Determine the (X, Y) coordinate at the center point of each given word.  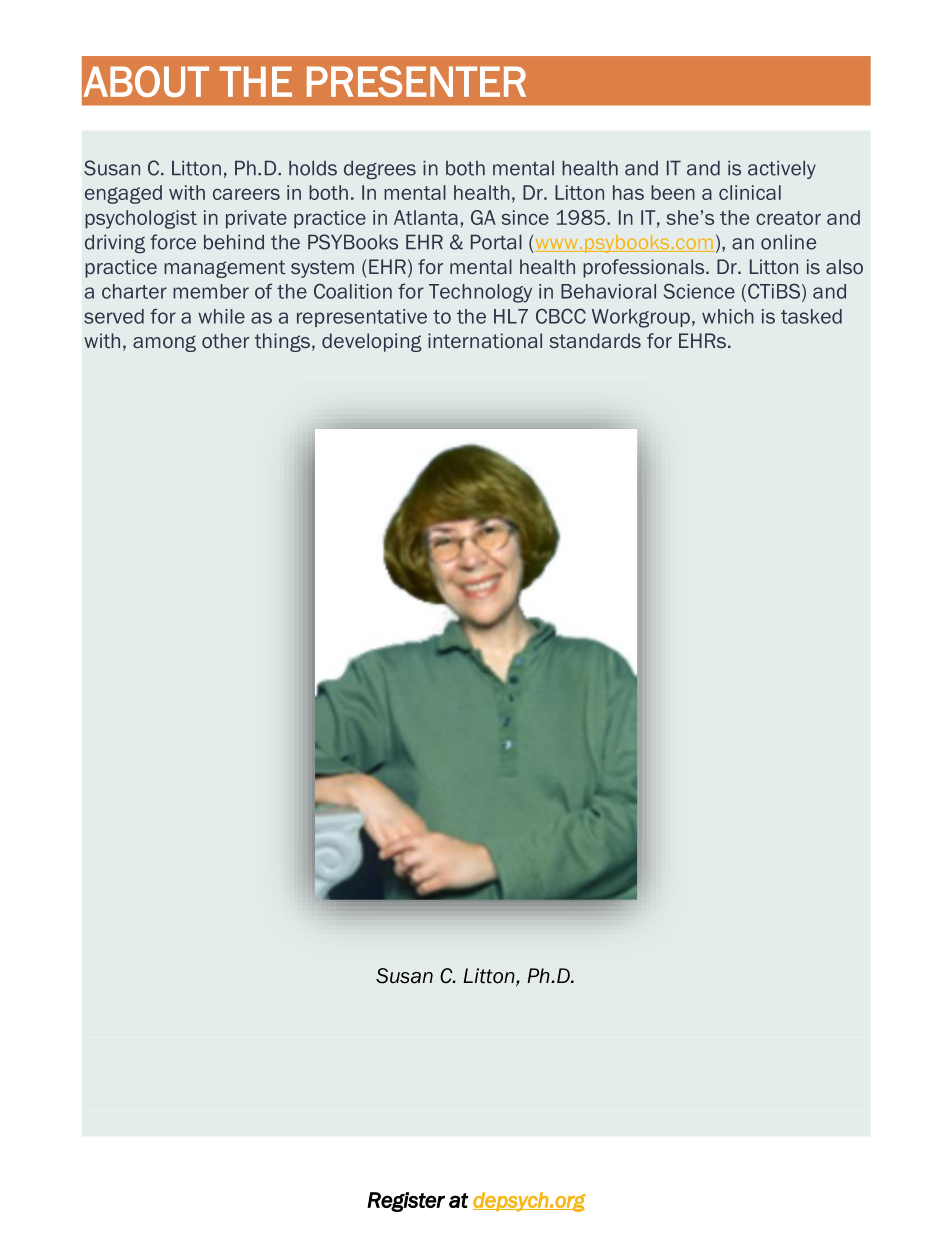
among (164, 343)
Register (406, 1202)
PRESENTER (416, 81)
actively (782, 169)
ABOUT (146, 81)
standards (595, 340)
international (485, 340)
